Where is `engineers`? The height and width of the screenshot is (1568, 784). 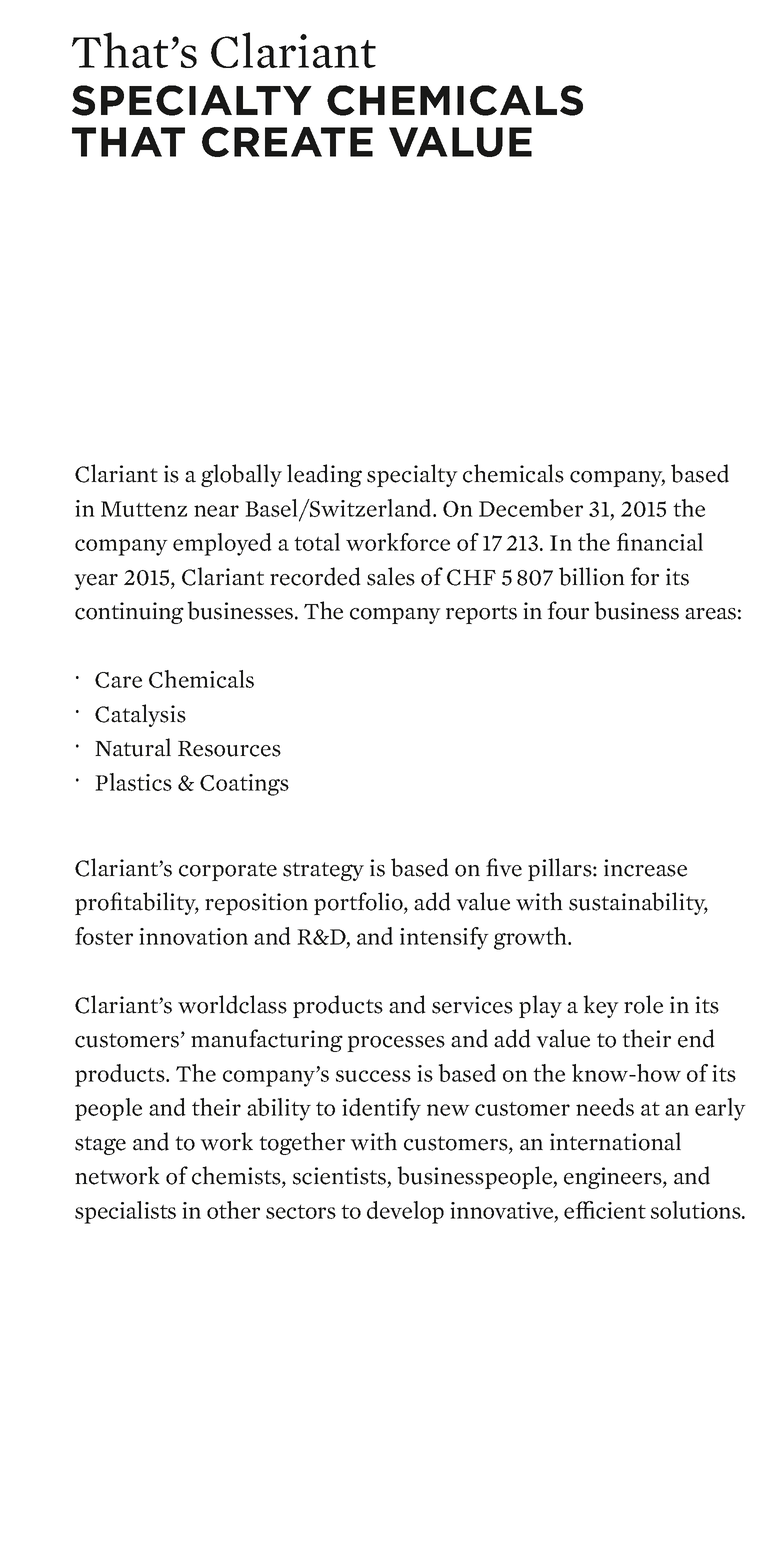 engineers is located at coordinates (614, 1178).
